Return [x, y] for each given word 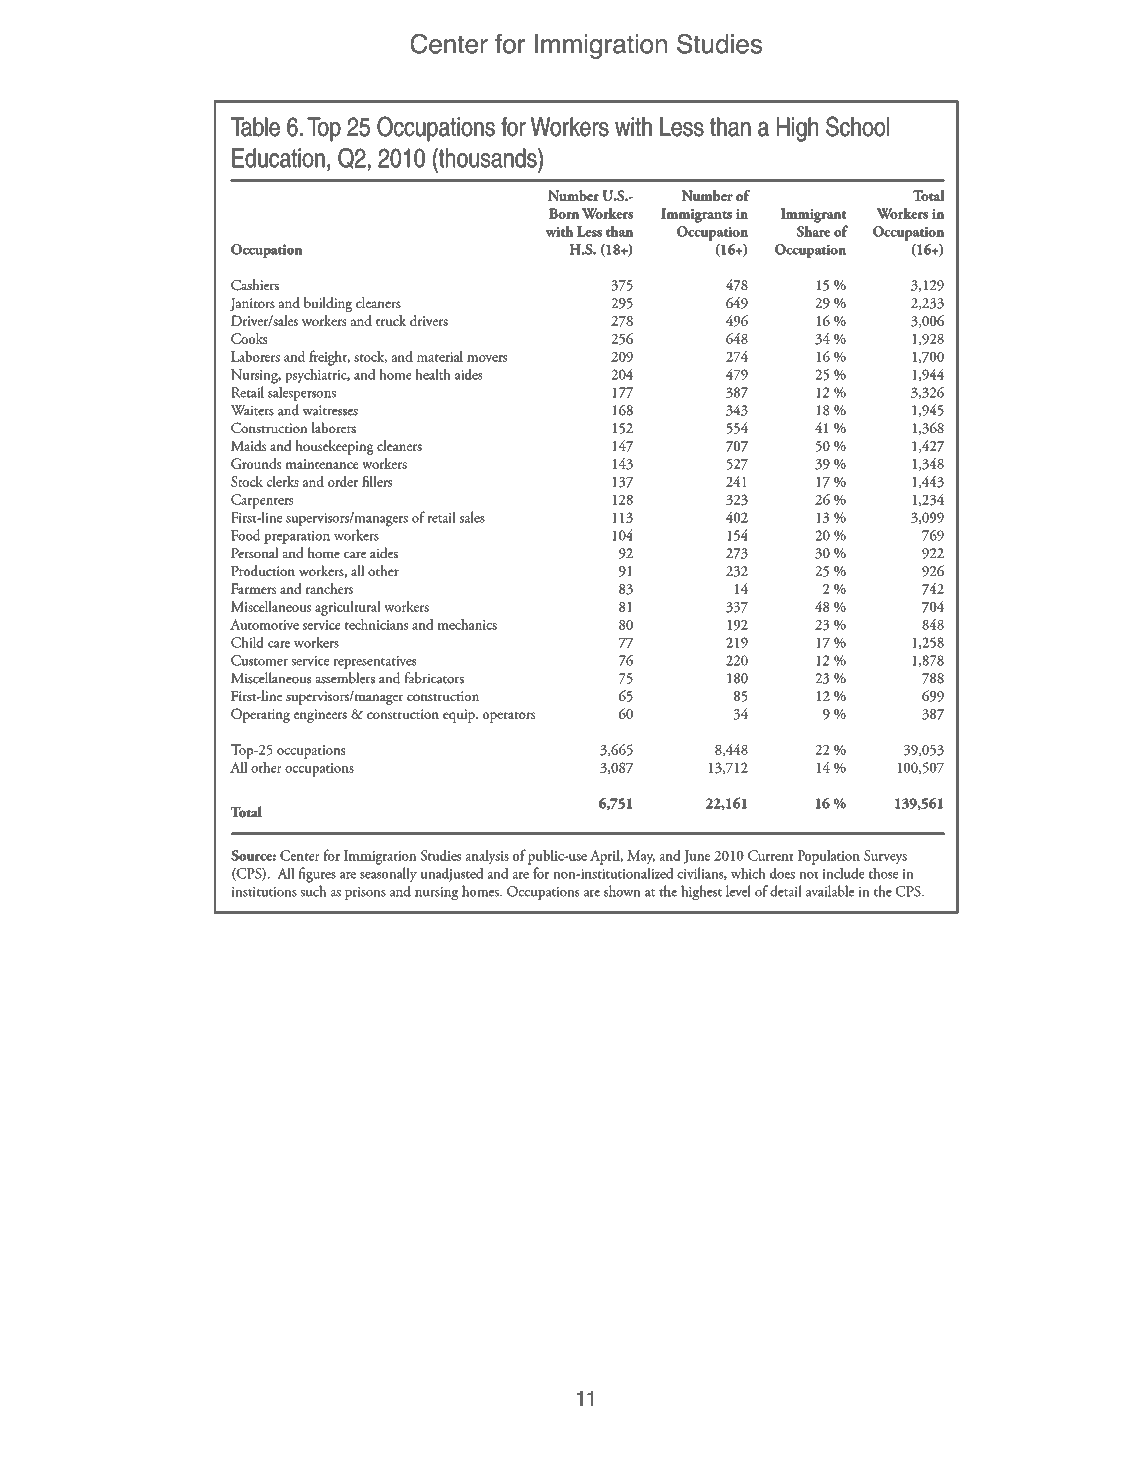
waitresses [330, 410]
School [857, 126]
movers [487, 358]
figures [317, 875]
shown [622, 891]
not [809, 875]
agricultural [347, 608]
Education [278, 158]
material [440, 356]
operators [509, 717]
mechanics [467, 624]
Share [813, 231]
